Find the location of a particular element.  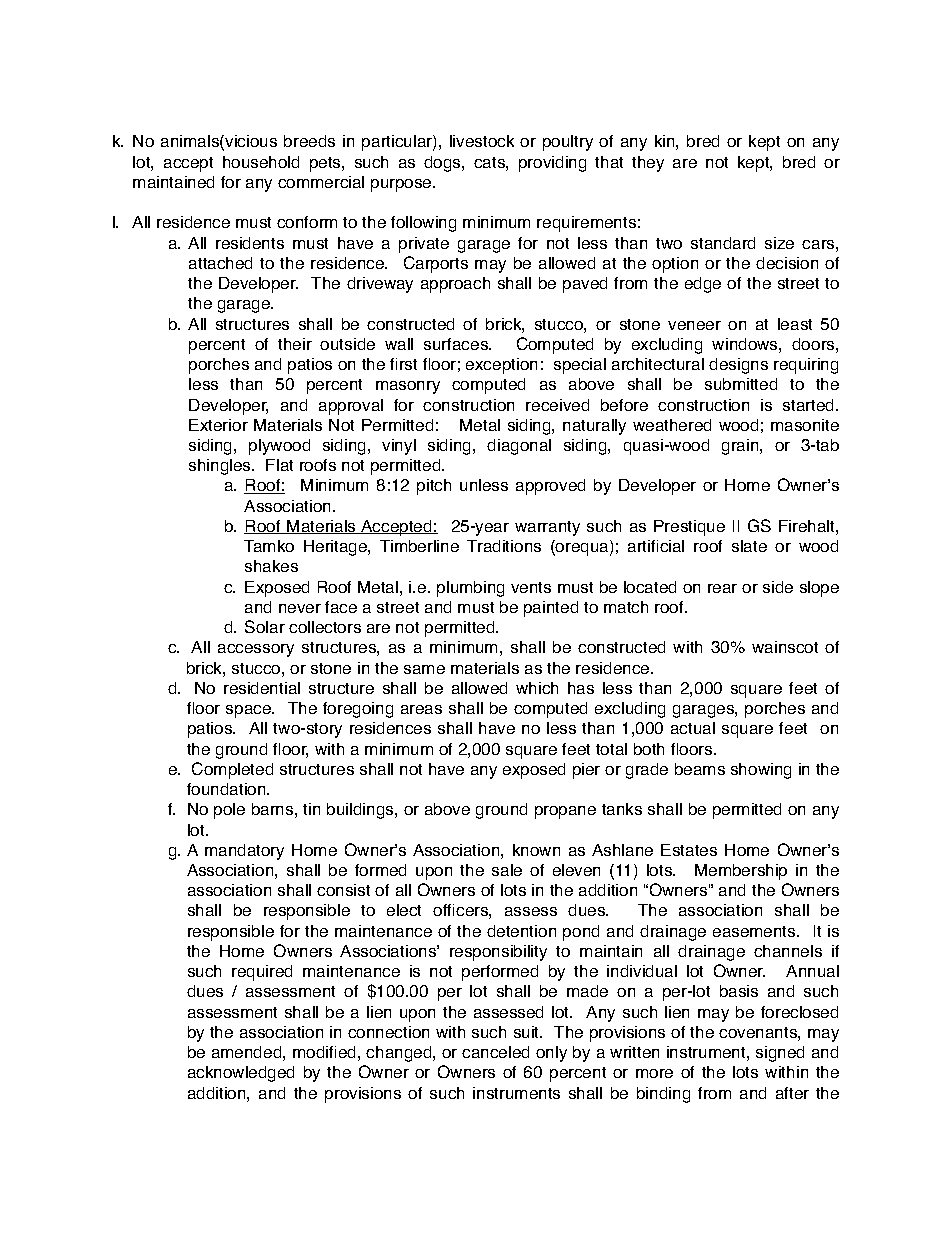

Traditions is located at coordinates (504, 546).
